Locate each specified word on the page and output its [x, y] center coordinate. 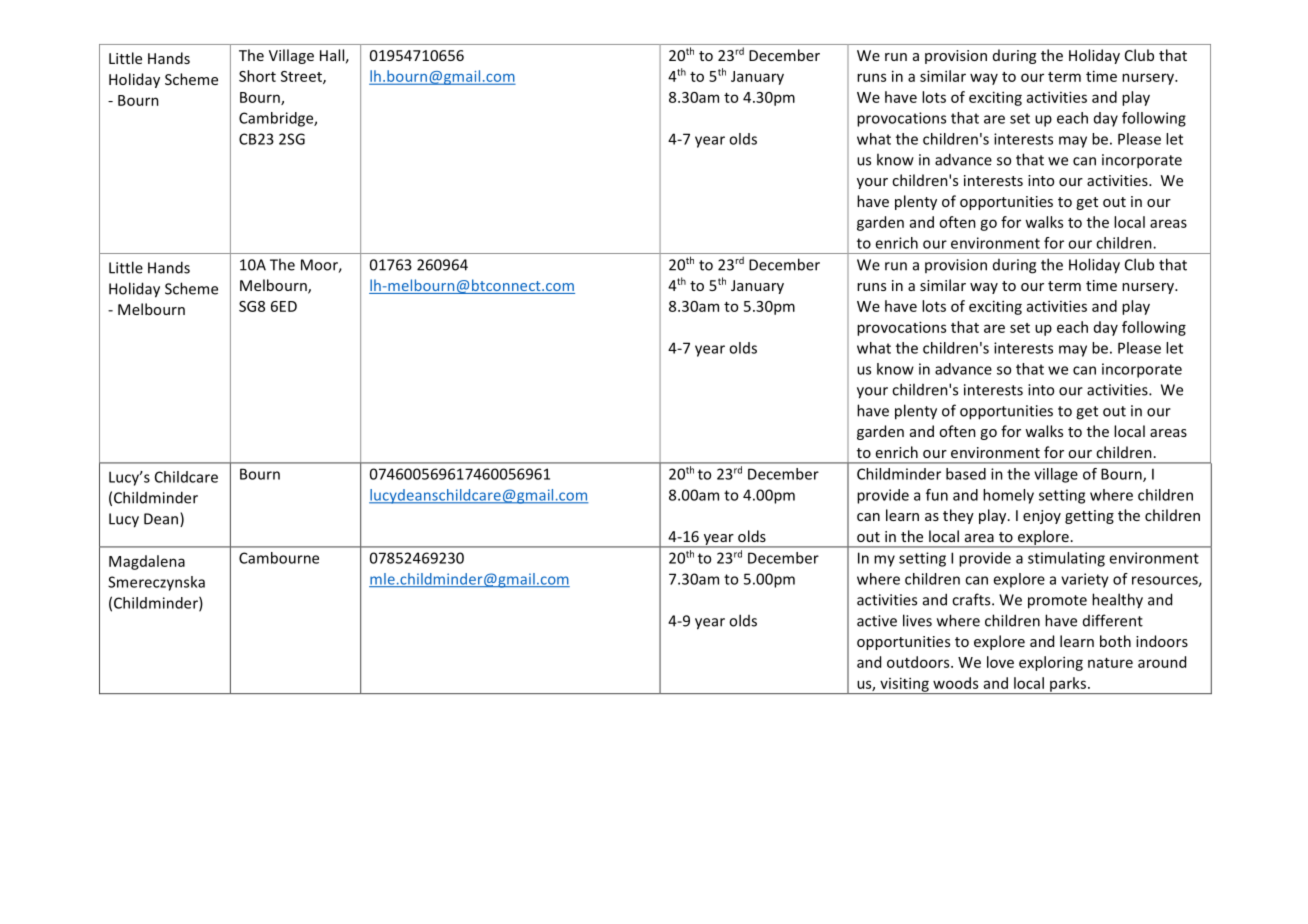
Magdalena [147, 562]
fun [937, 495]
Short [257, 76]
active [877, 621]
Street [302, 77]
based [966, 474]
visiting [904, 685]
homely [1008, 496]
